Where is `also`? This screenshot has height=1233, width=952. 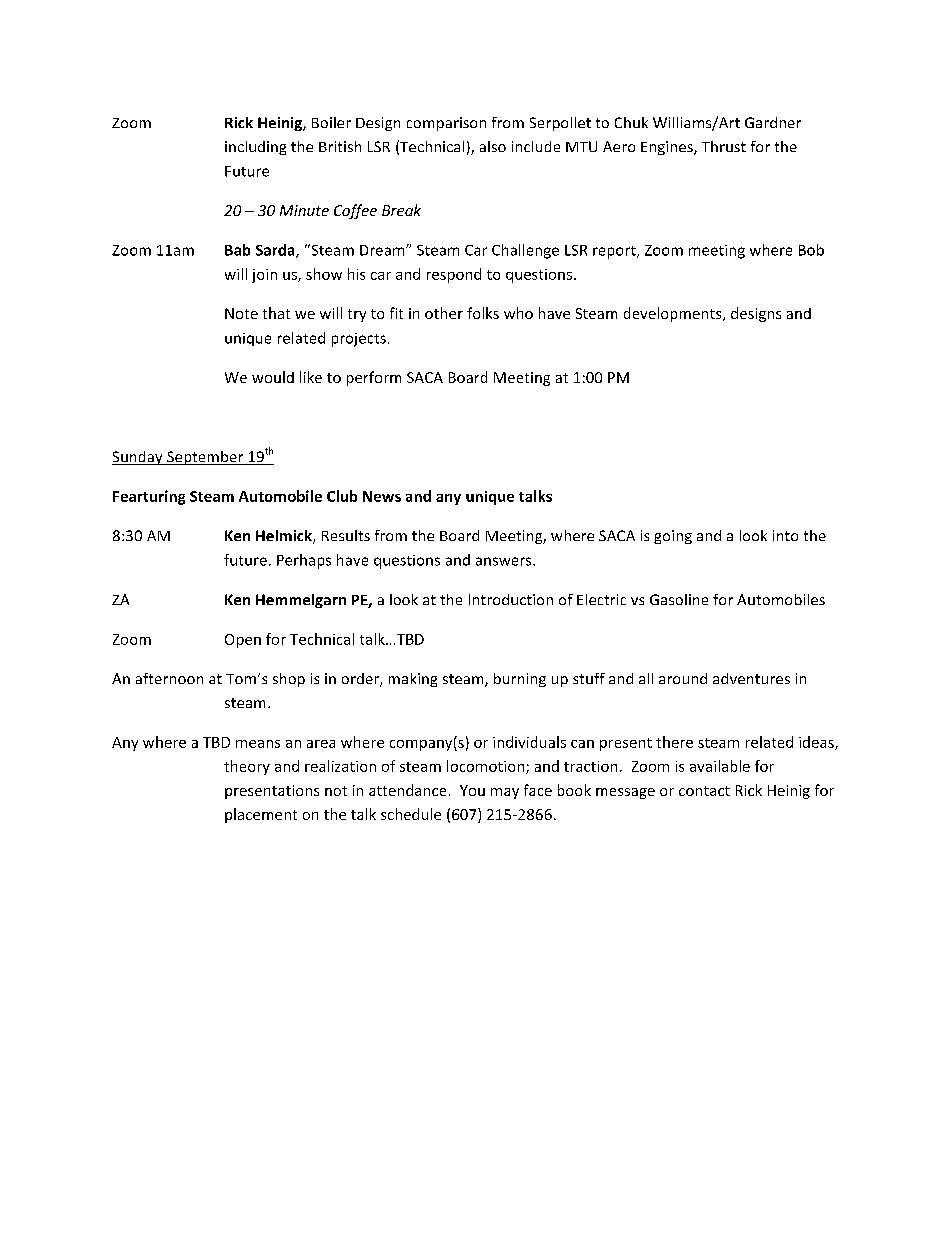 also is located at coordinates (493, 146).
